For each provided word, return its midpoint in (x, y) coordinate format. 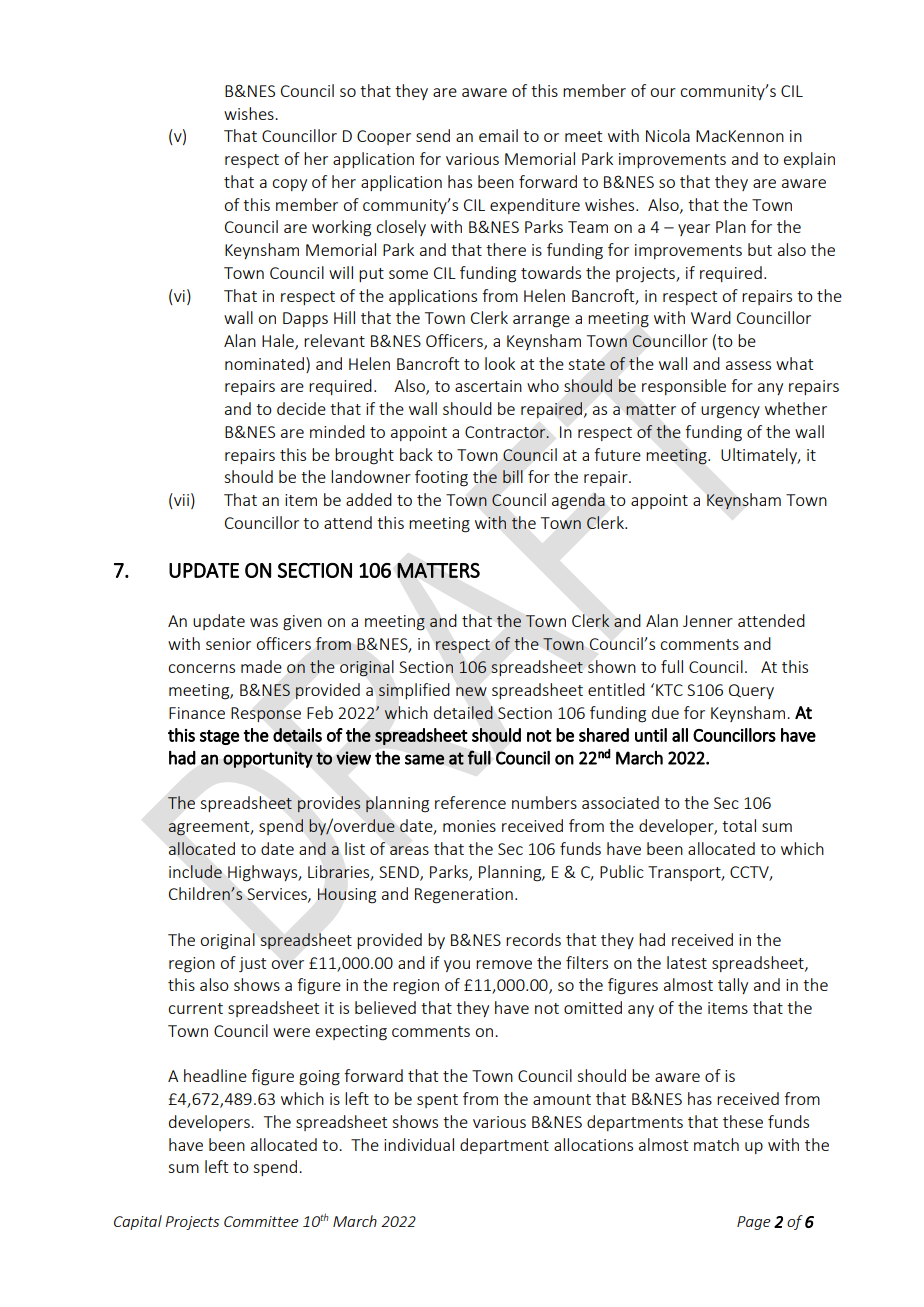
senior (228, 644)
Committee (261, 1221)
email (498, 135)
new (471, 691)
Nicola (668, 135)
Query (751, 691)
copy (289, 185)
